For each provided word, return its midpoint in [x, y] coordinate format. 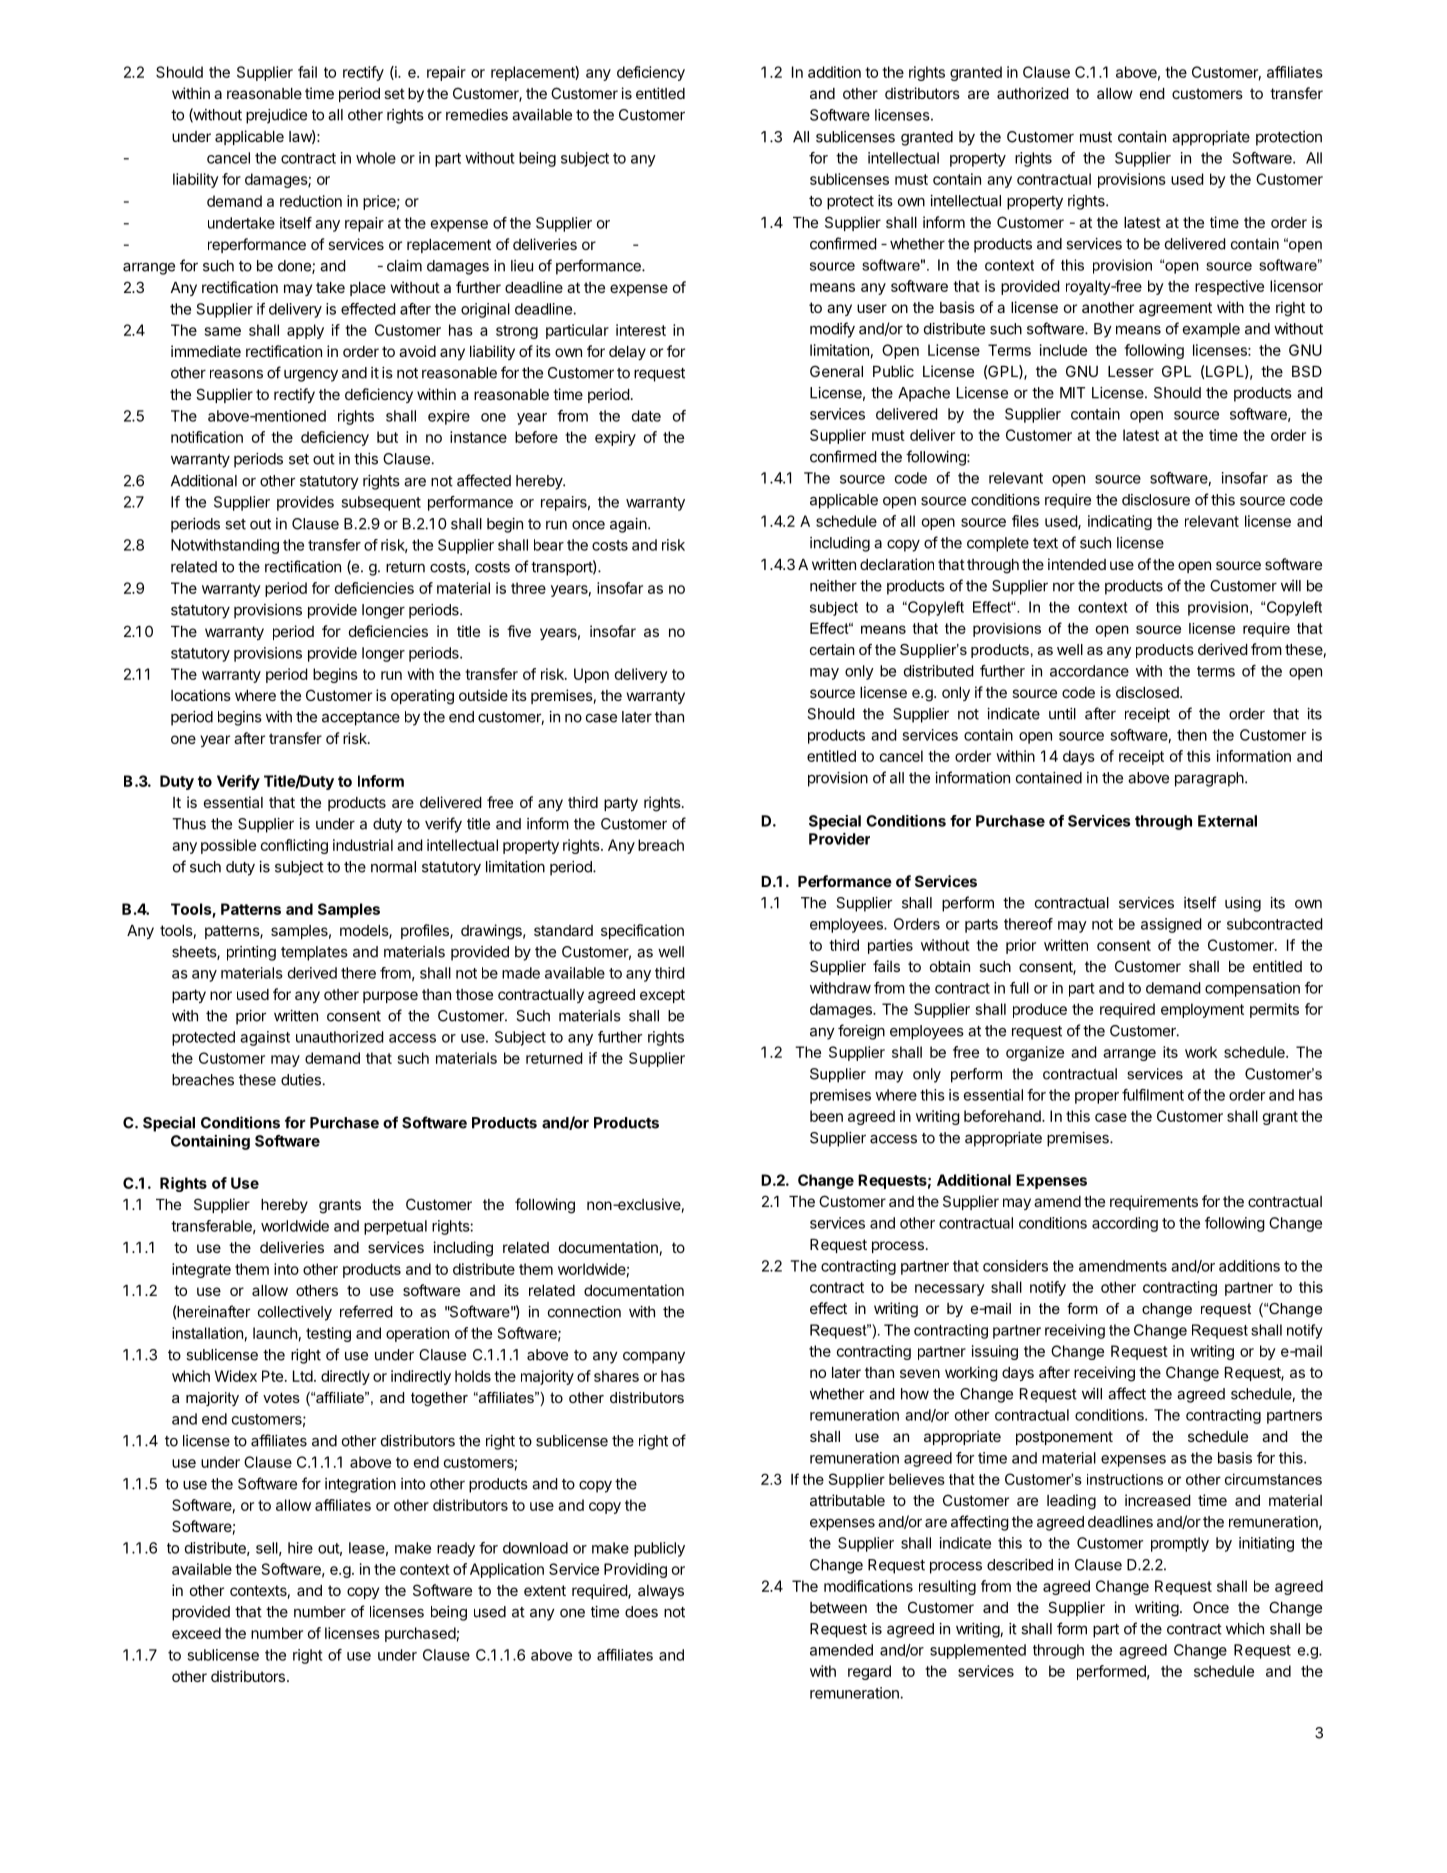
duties [301, 1080]
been [826, 1116]
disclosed [1148, 692]
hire [300, 1548]
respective [1229, 287]
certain [832, 649]
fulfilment [1153, 1095]
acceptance [361, 719]
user [872, 308]
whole [376, 158]
